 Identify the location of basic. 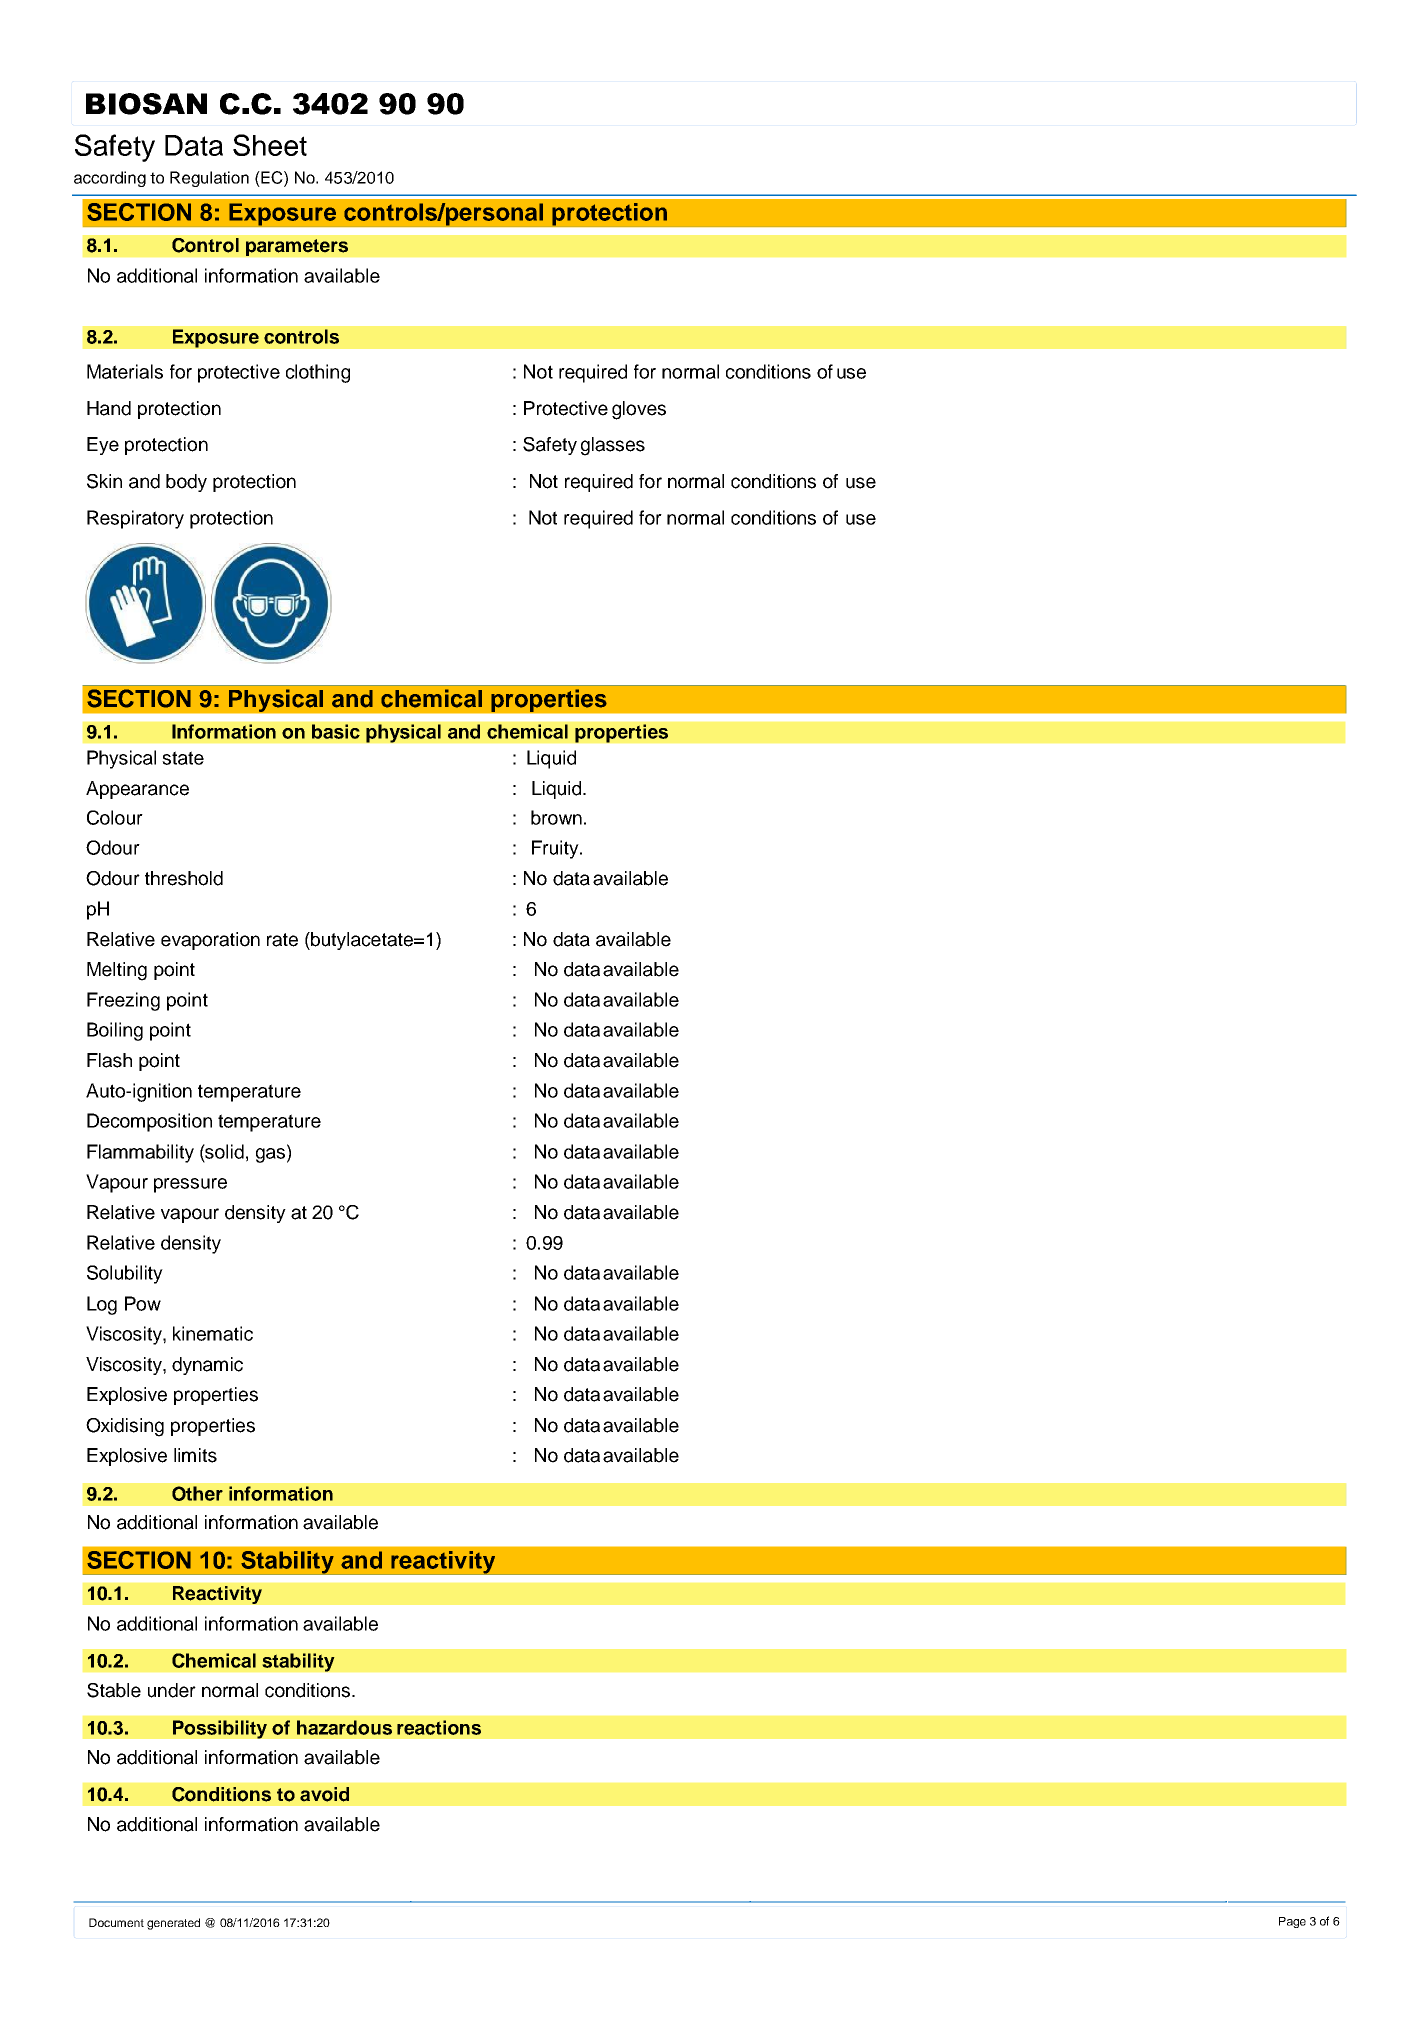
(336, 731).
